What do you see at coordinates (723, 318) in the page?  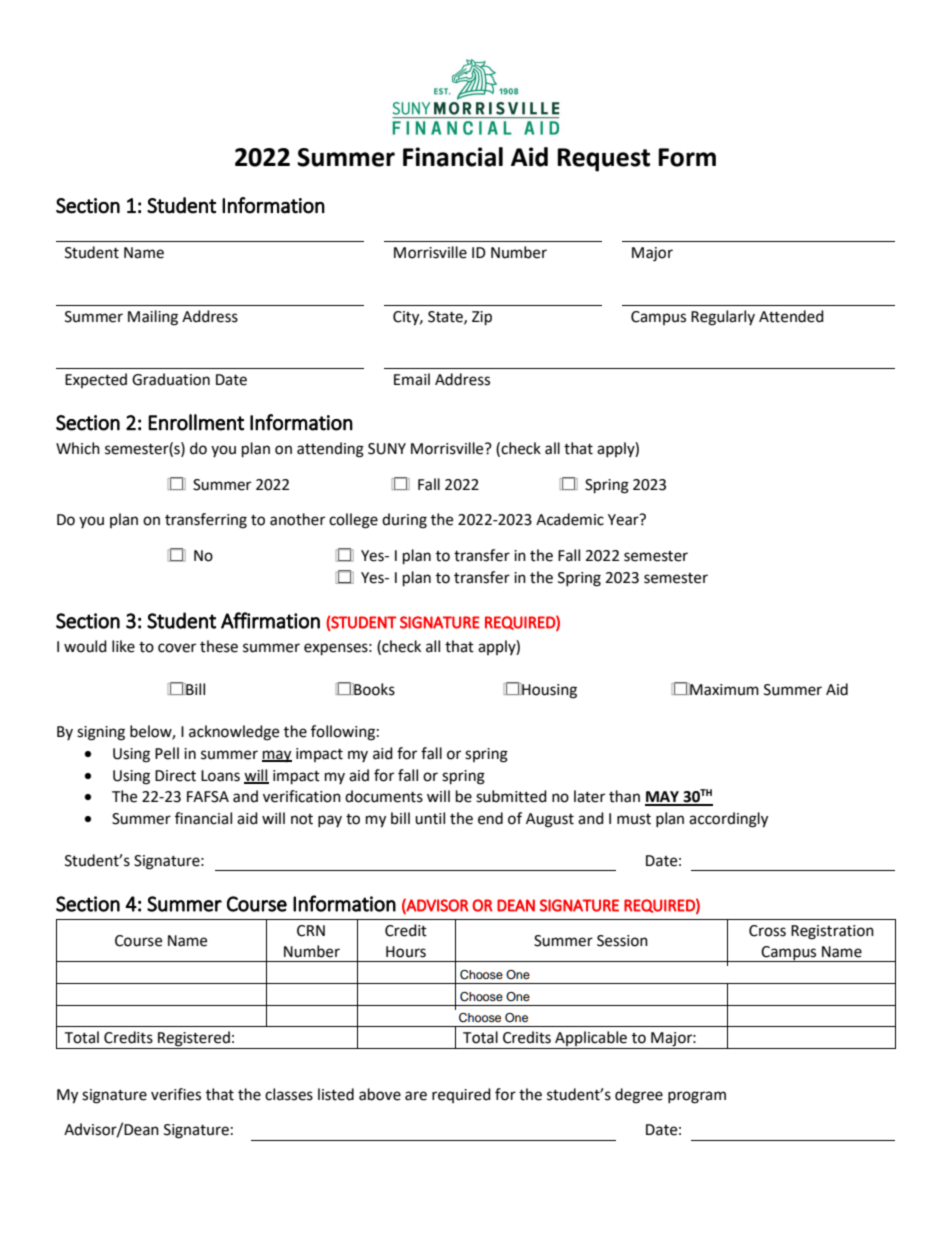 I see `Regularly` at bounding box center [723, 318].
